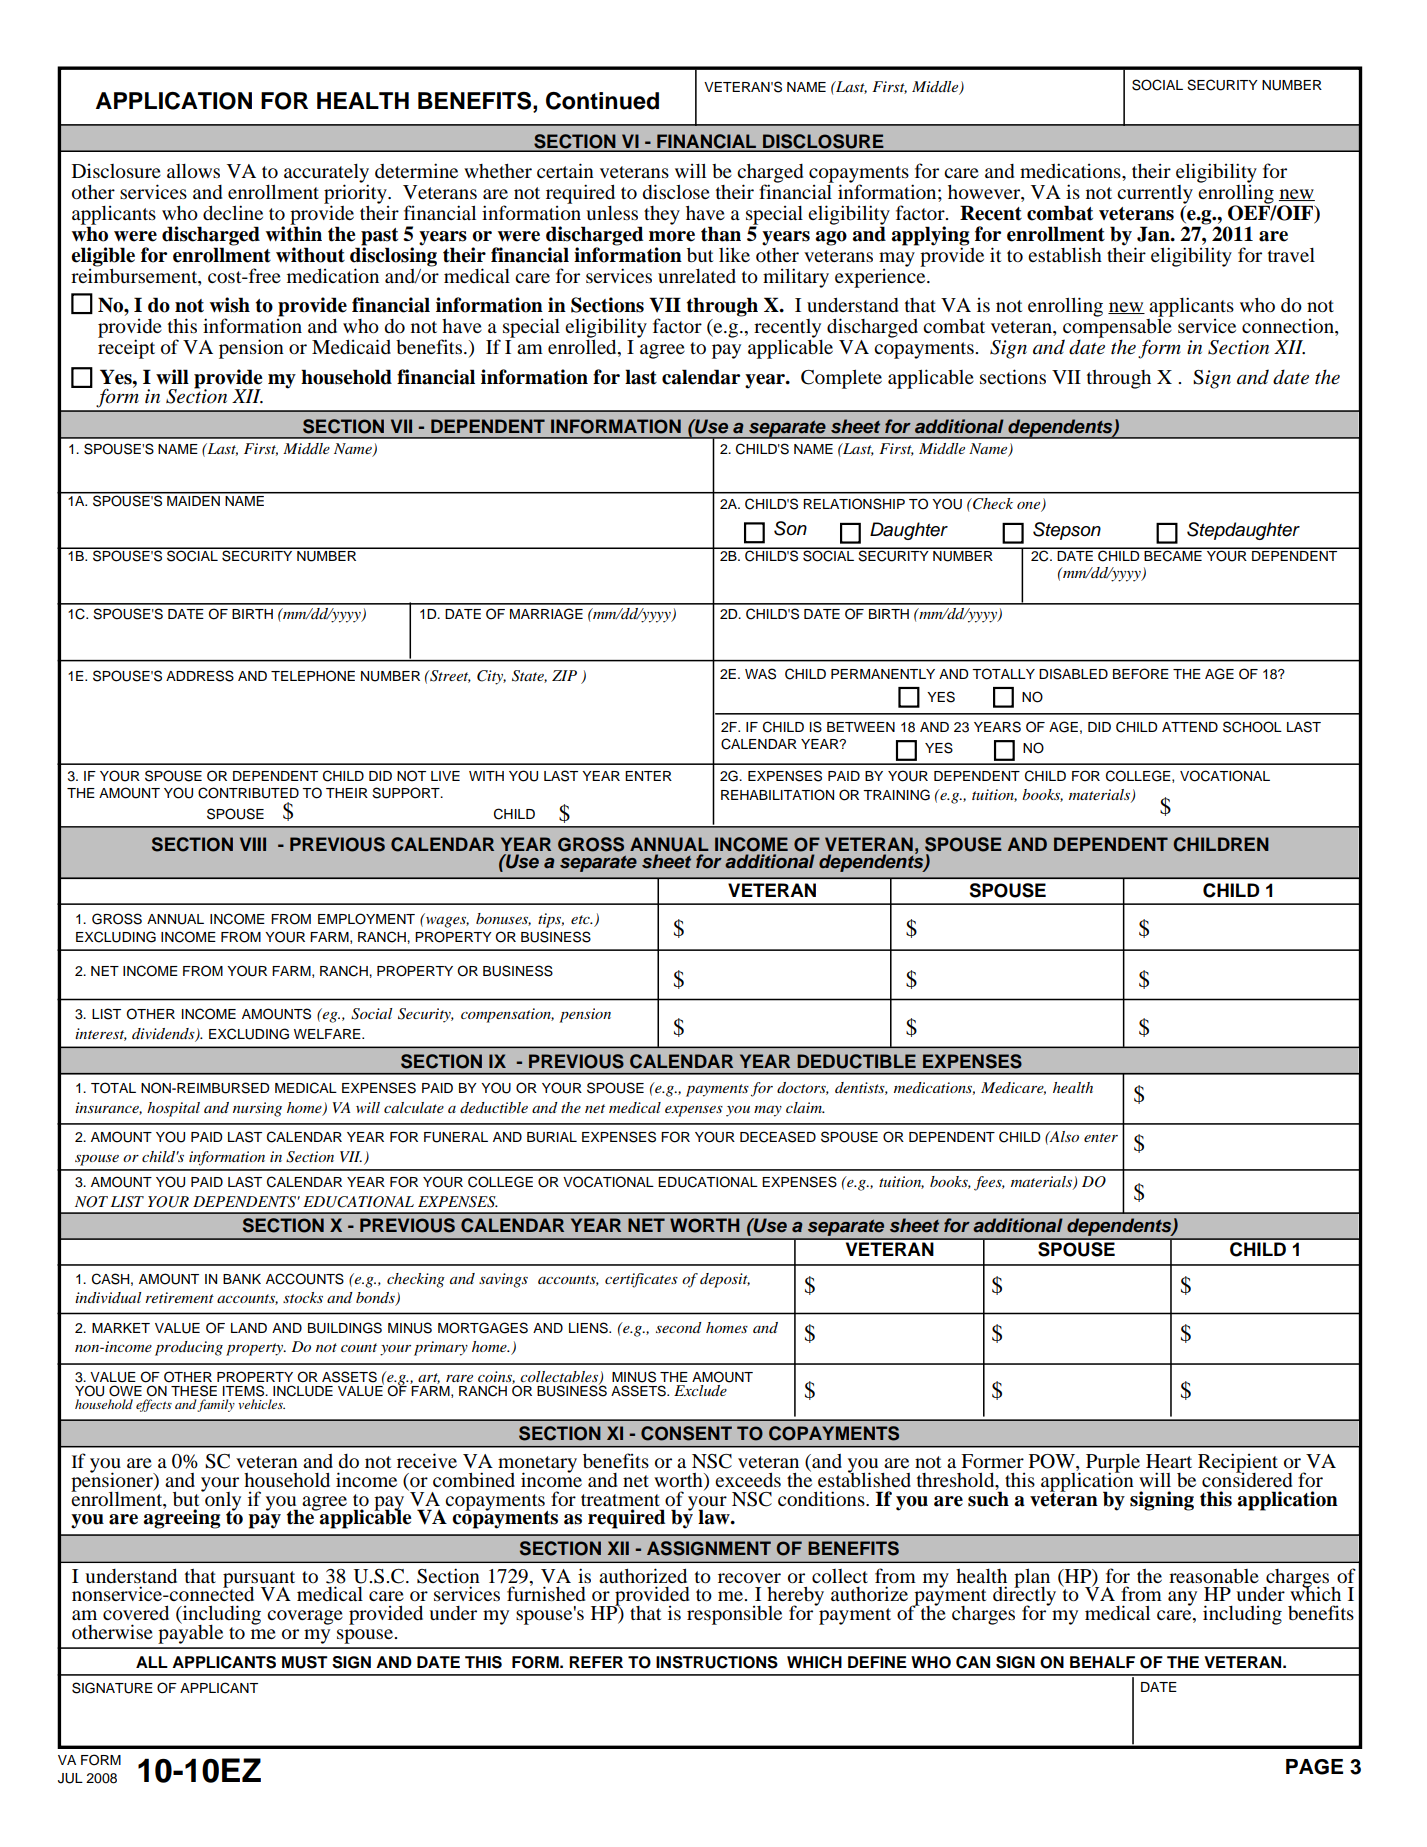 The height and width of the image is (1847, 1427). I want to click on ATTEND, so click(1190, 727).
